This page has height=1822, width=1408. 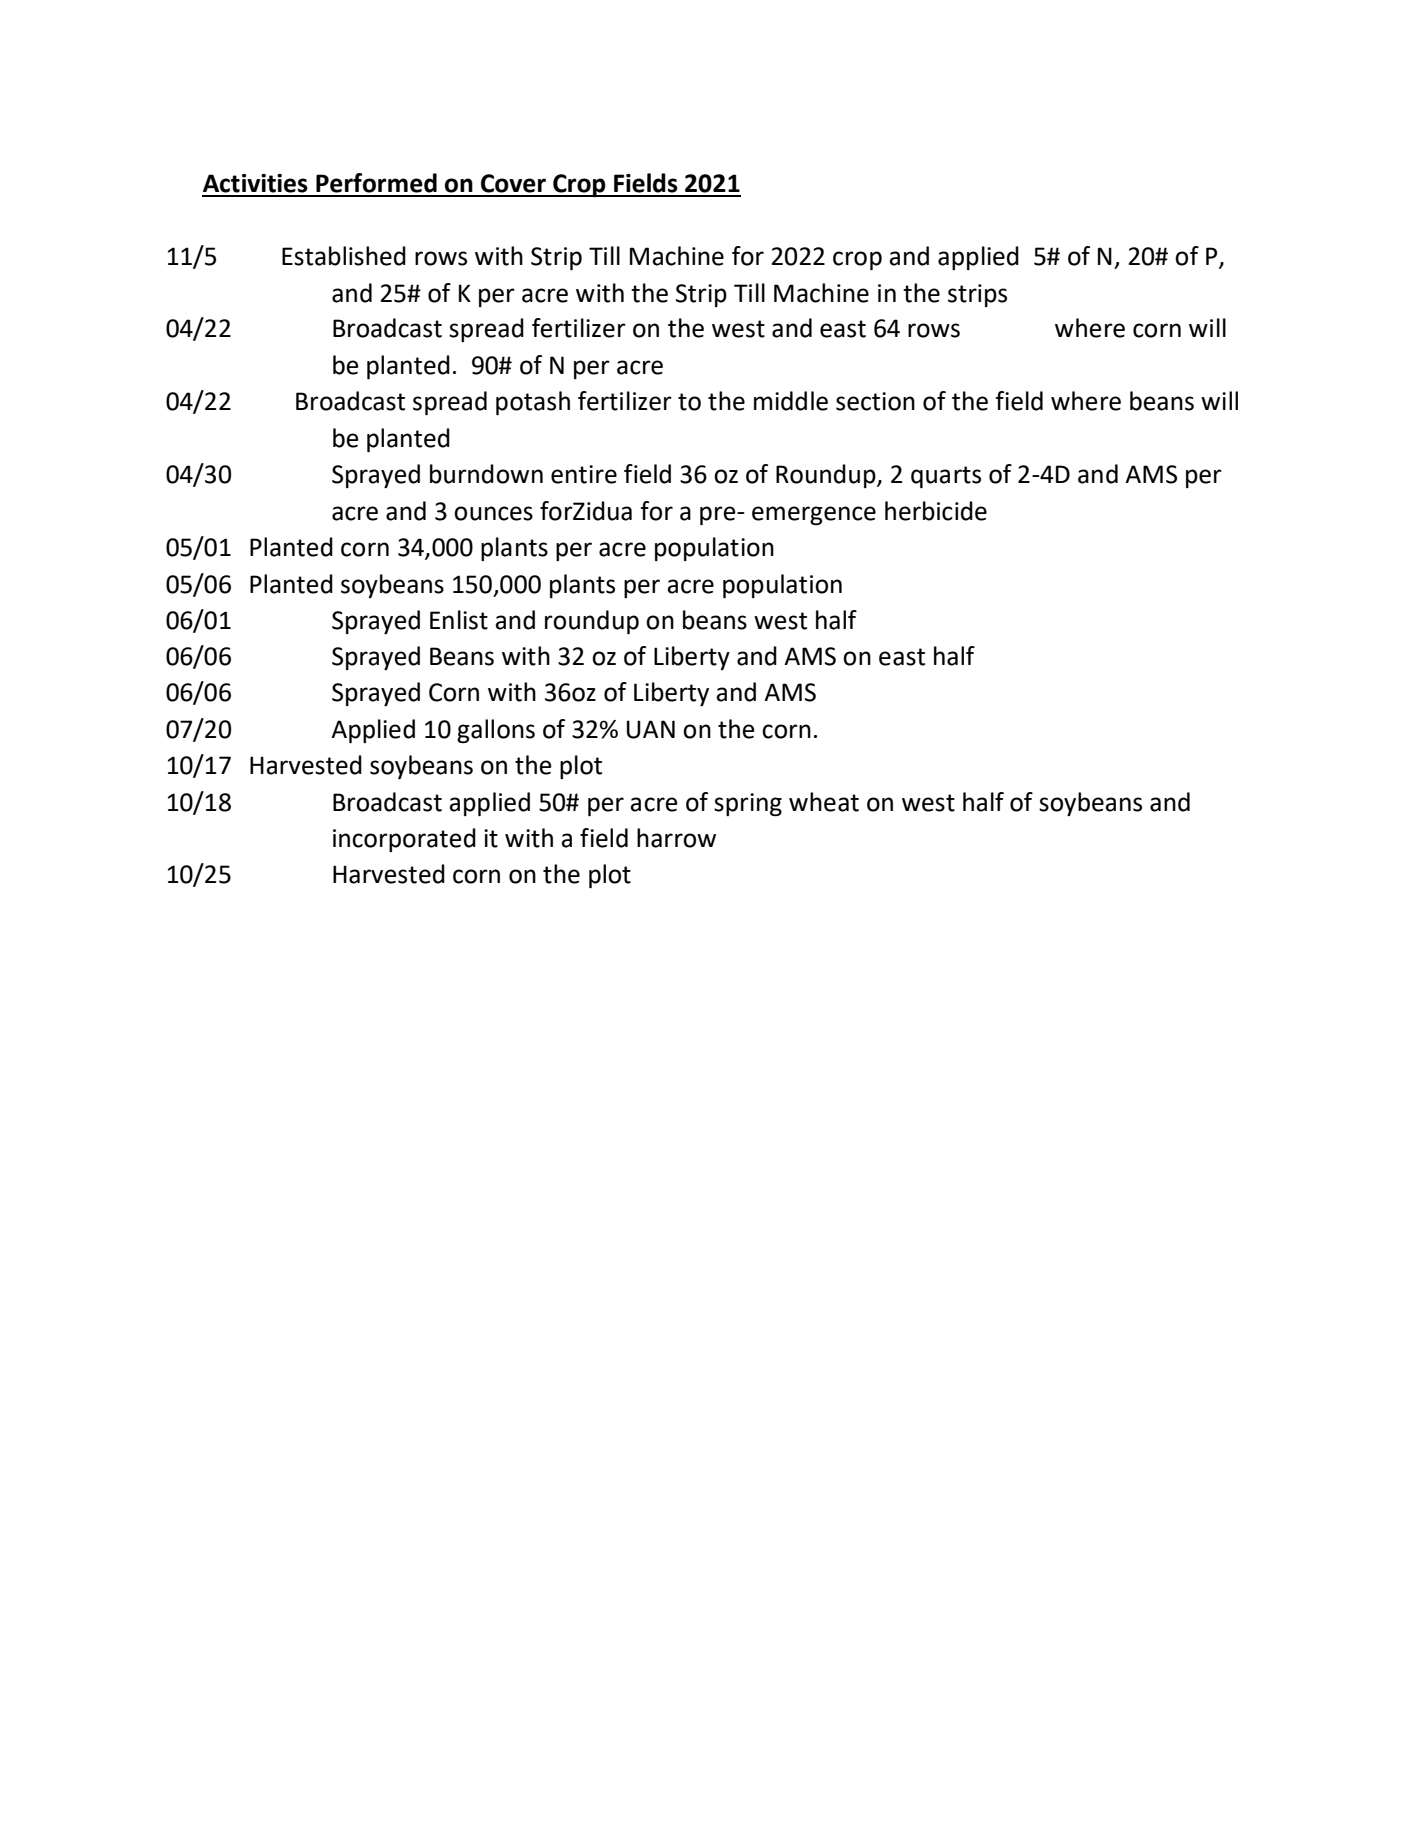 What do you see at coordinates (584, 474) in the page?
I see `entire` at bounding box center [584, 474].
